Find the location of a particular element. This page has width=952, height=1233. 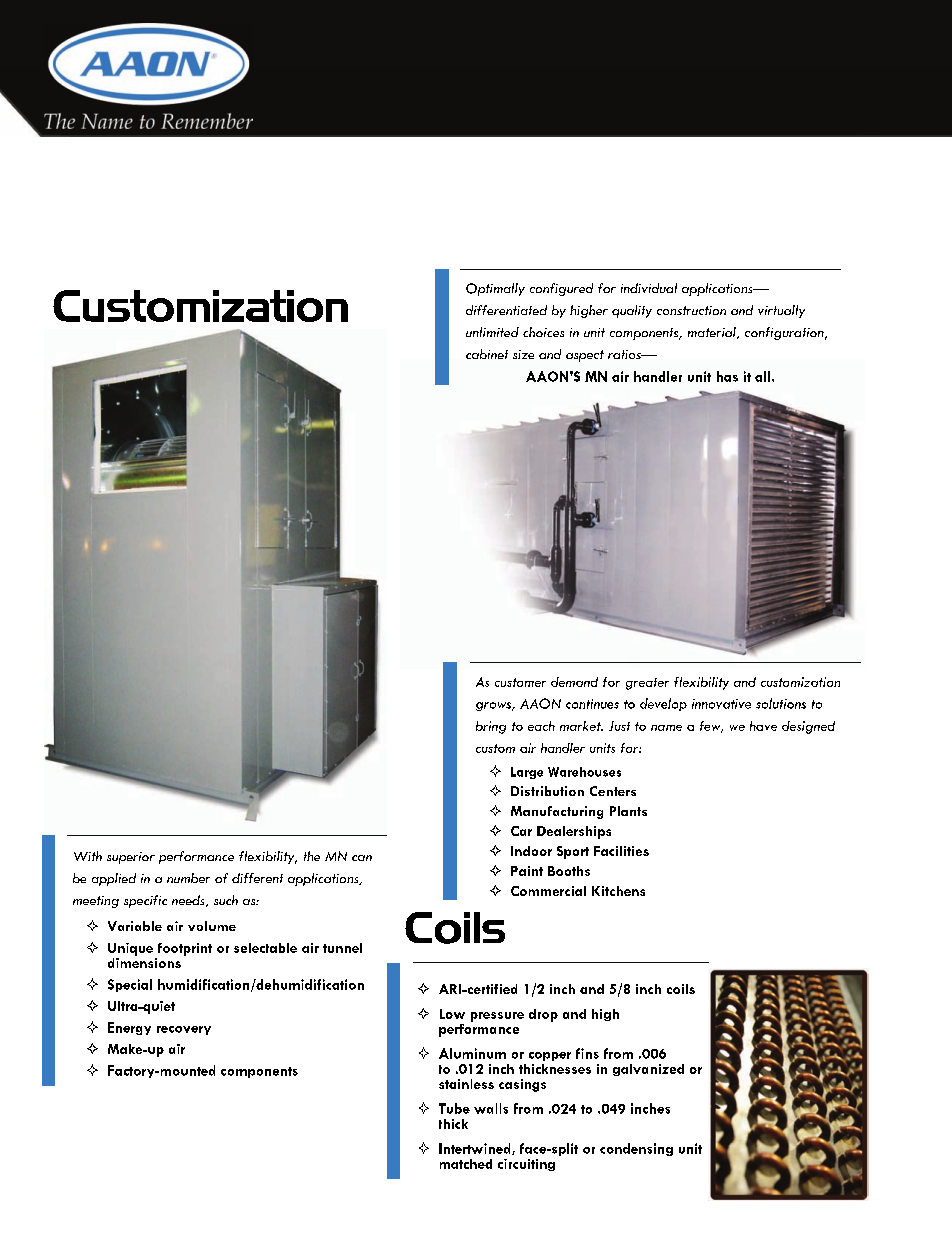

unlimited is located at coordinates (492, 332).
